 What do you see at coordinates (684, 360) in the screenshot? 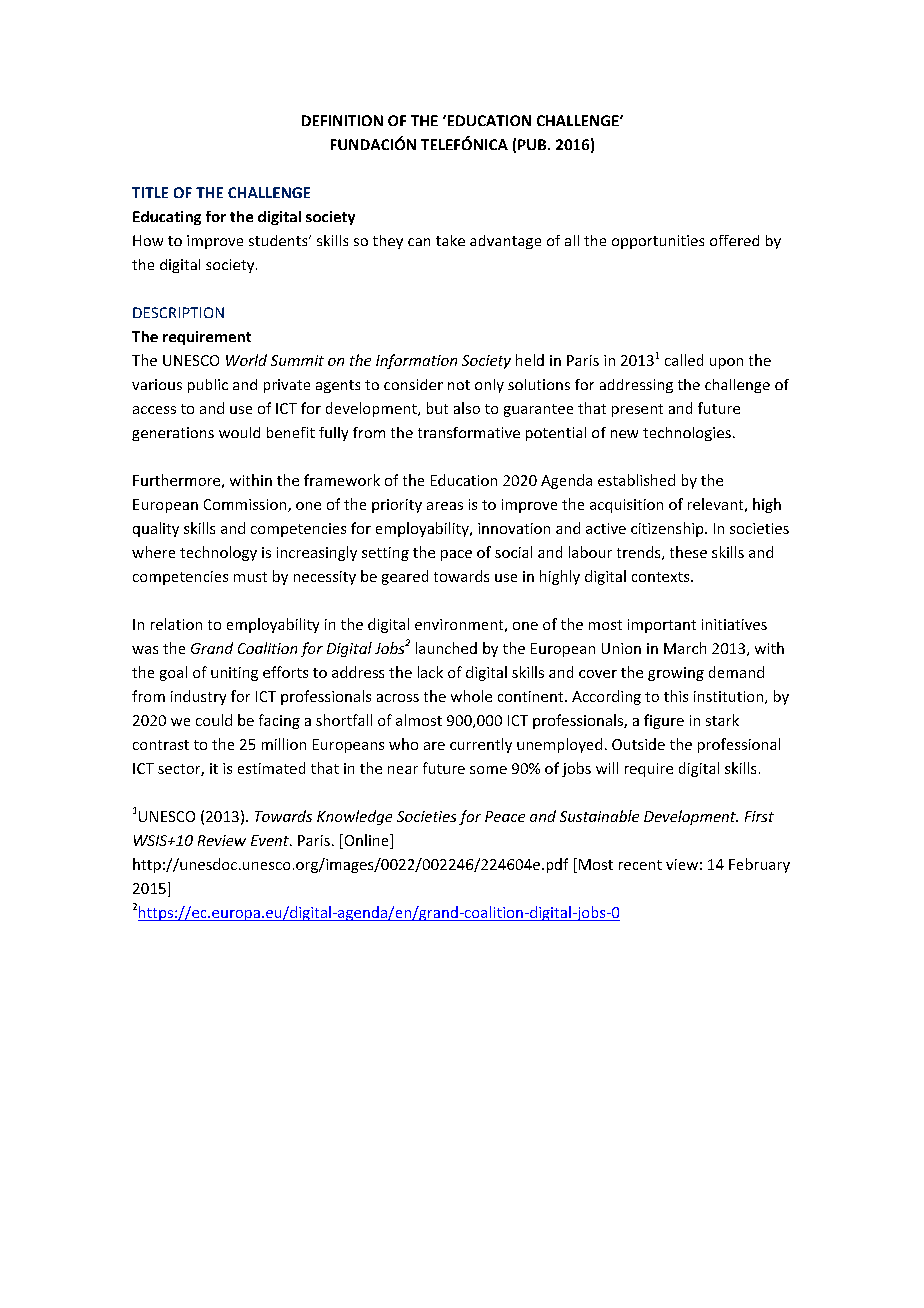
I see `called` at bounding box center [684, 360].
